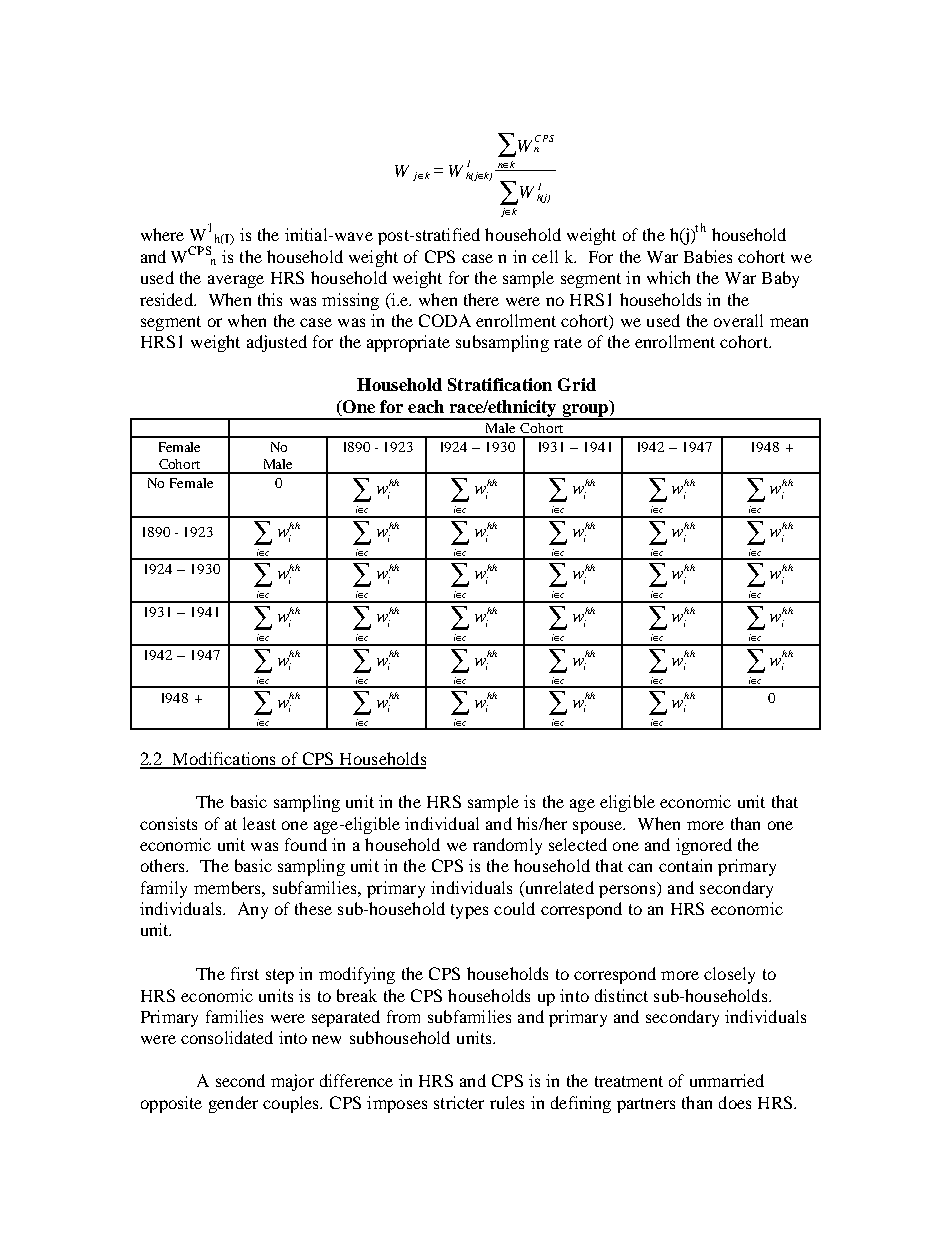 This page has height=1233, width=952. What do you see at coordinates (481, 299) in the page?
I see `there` at bounding box center [481, 299].
